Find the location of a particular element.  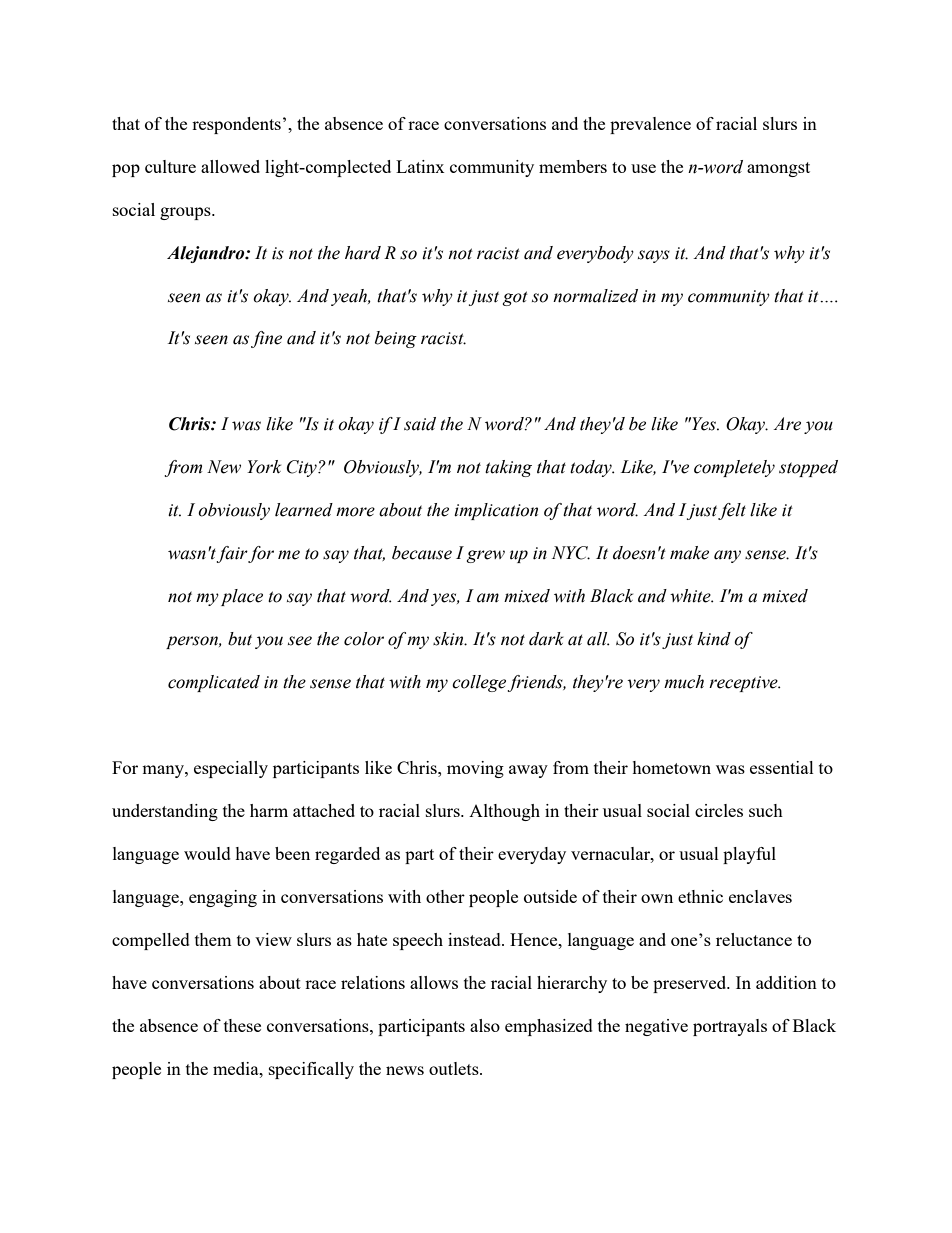

kind is located at coordinates (714, 639).
